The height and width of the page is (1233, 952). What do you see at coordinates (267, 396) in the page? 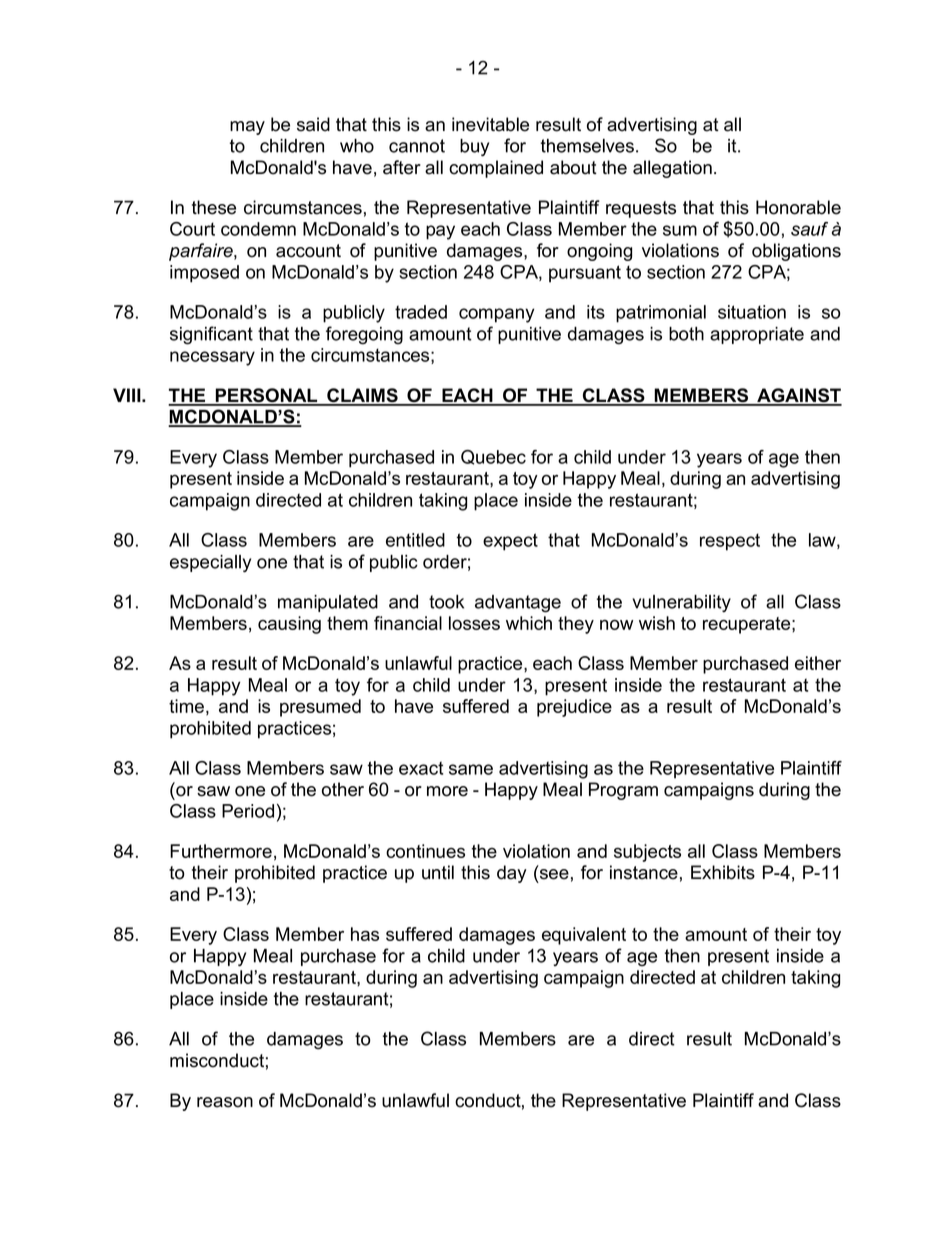
I see `PERSONAL` at bounding box center [267, 396].
